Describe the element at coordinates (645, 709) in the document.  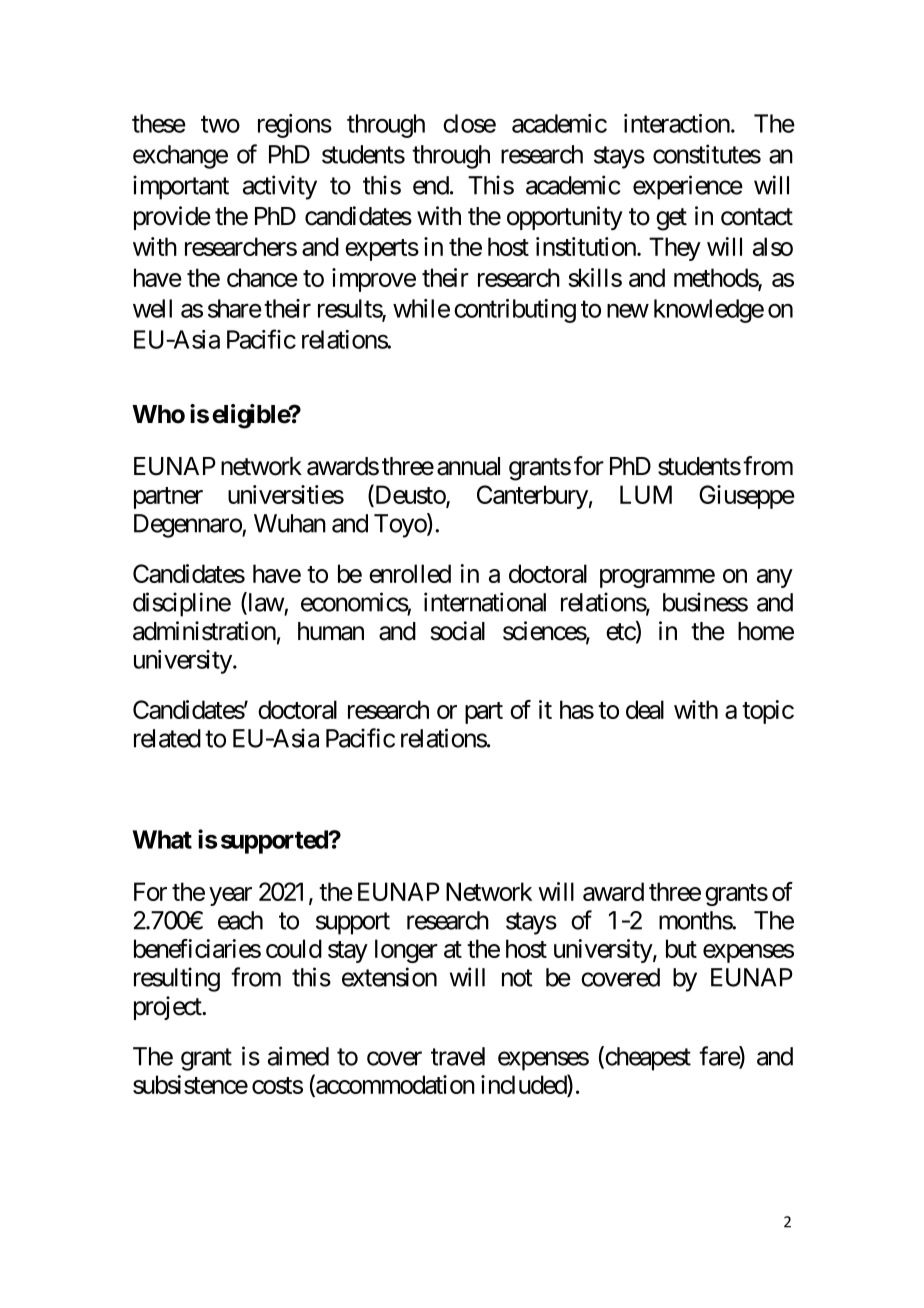
I see `deal` at that location.
